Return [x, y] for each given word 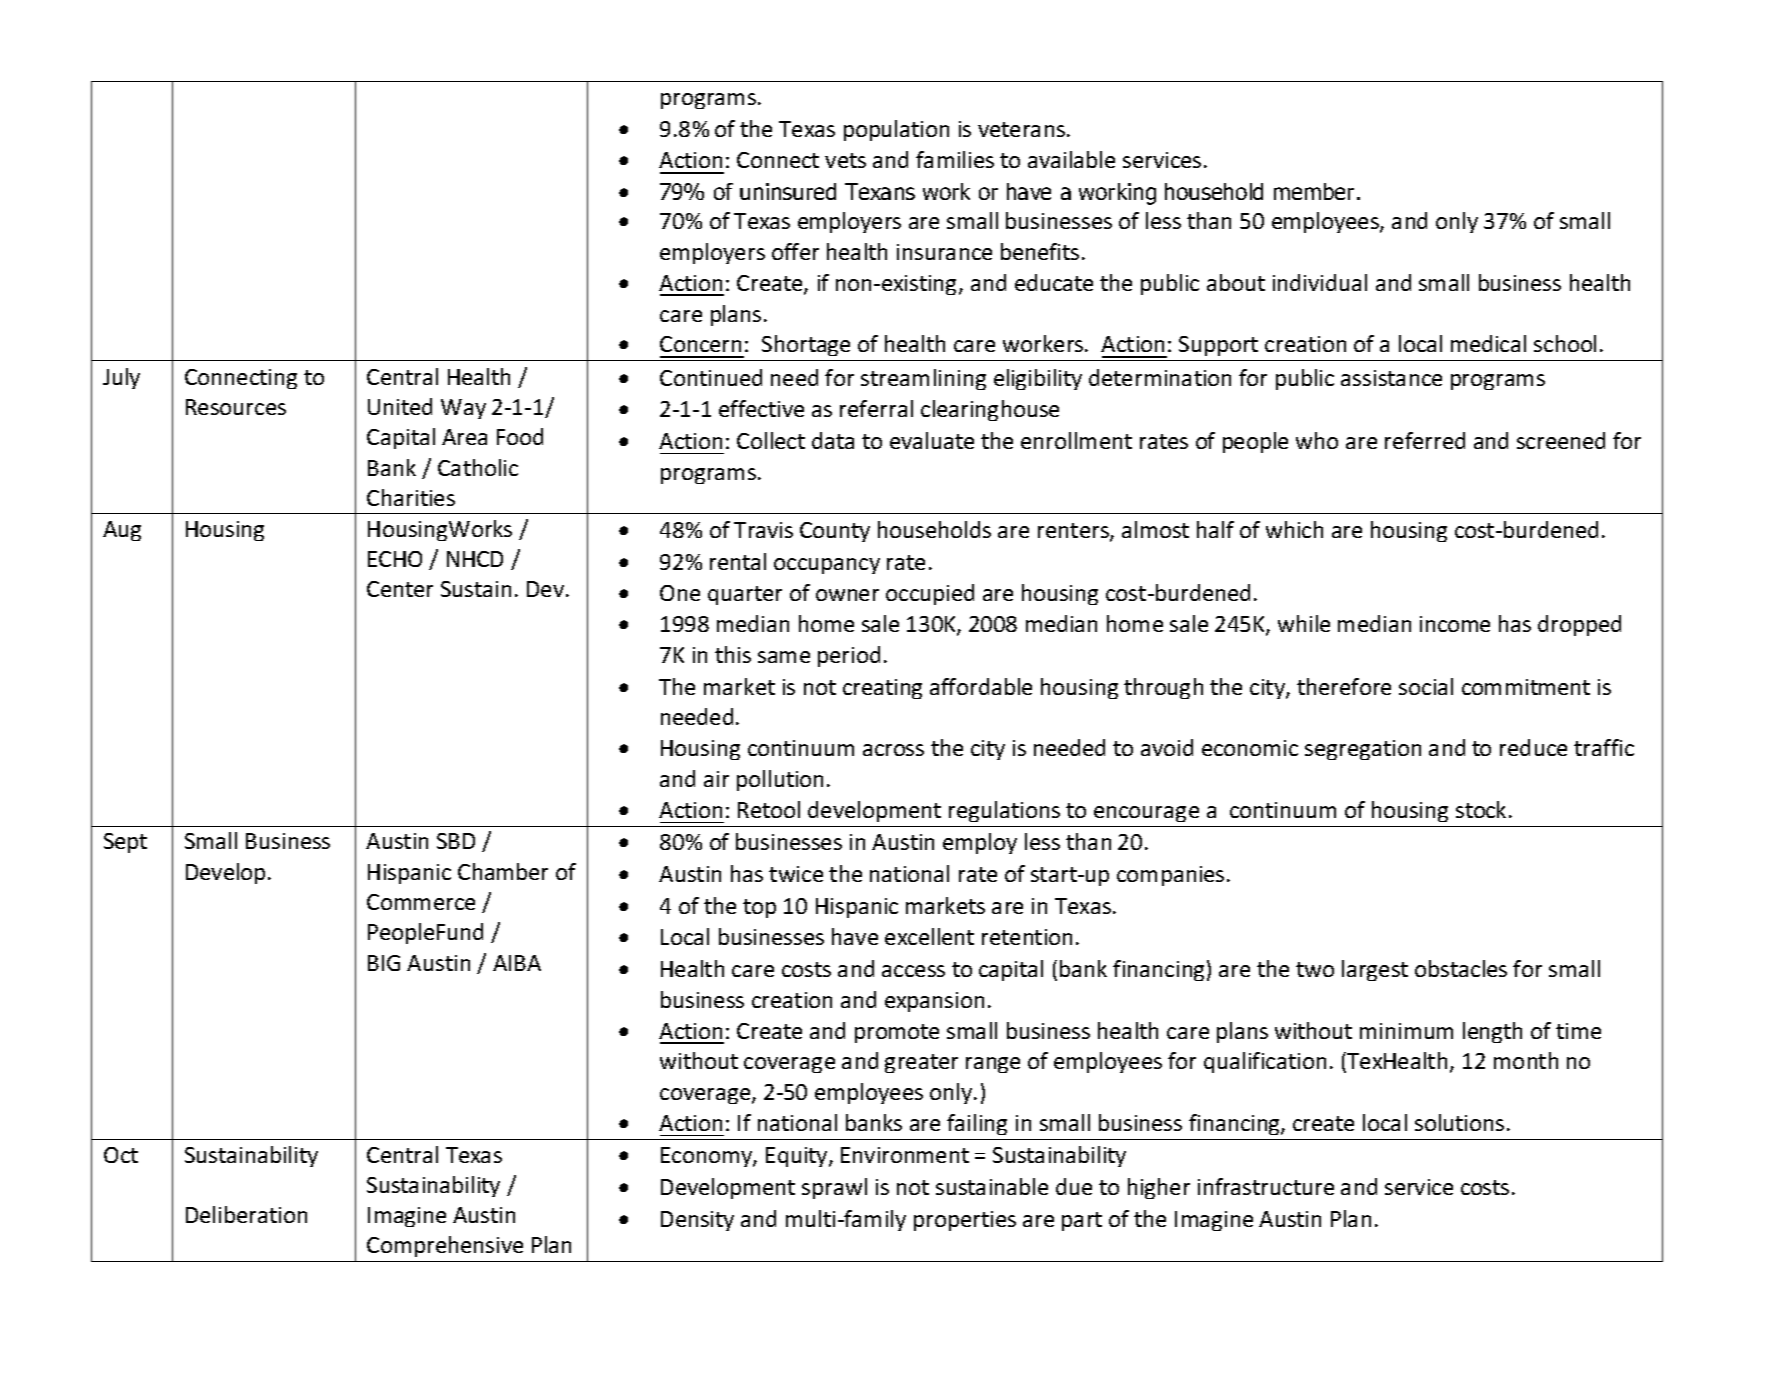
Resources [236, 407]
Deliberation [246, 1214]
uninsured [788, 191]
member [1314, 191]
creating [882, 689]
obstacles [1461, 968]
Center [400, 589]
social [1426, 686]
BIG [384, 963]
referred [1425, 440]
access [913, 971]
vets [845, 160]
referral [876, 408]
